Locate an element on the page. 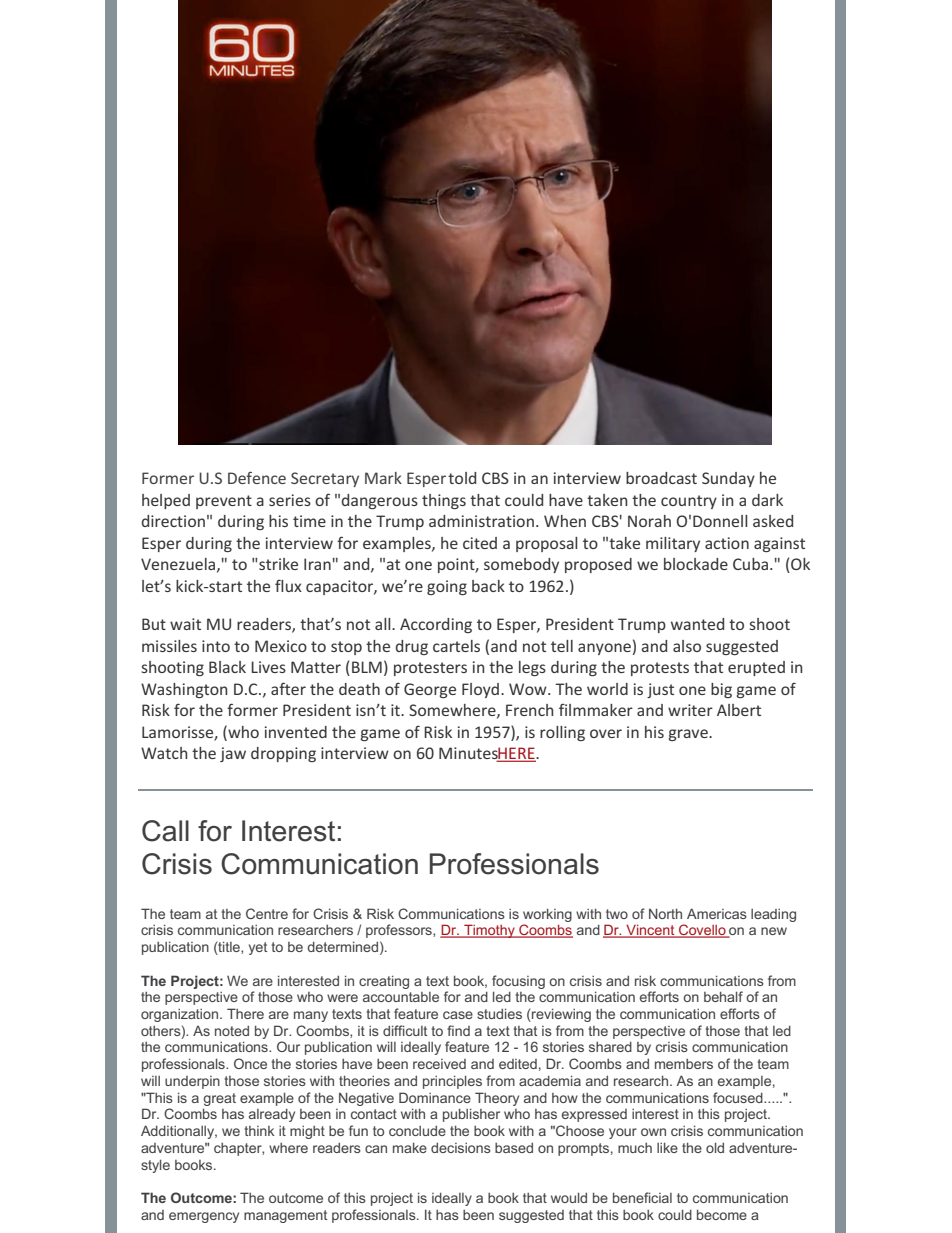 The width and height of the page is (952, 1233). behalf is located at coordinates (723, 996).
